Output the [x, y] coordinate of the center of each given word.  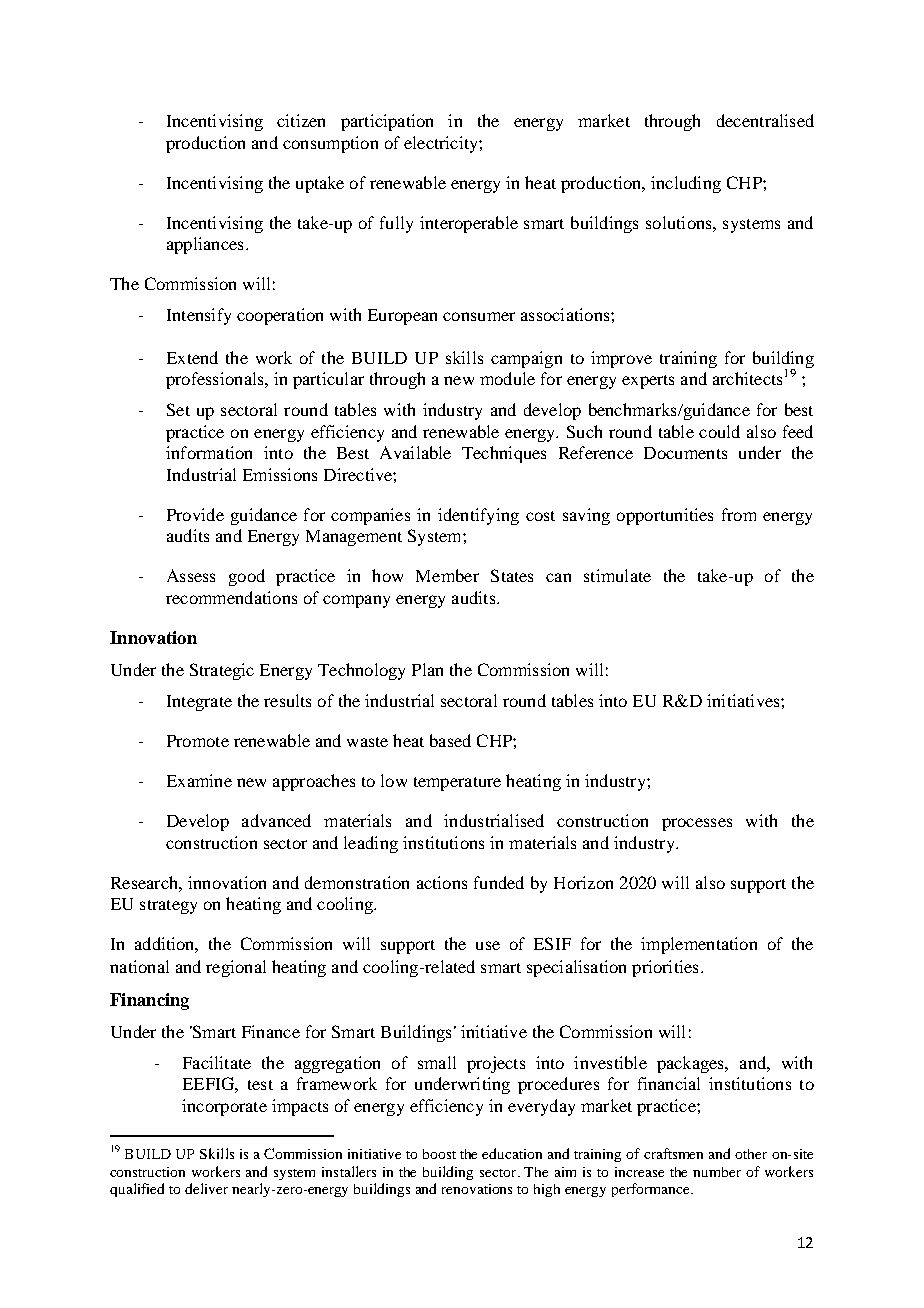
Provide [195, 514]
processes [697, 824]
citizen [301, 120]
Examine [199, 780]
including [686, 184]
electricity [442, 144]
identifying [478, 516]
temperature [457, 784]
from [739, 514]
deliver [206, 1188]
